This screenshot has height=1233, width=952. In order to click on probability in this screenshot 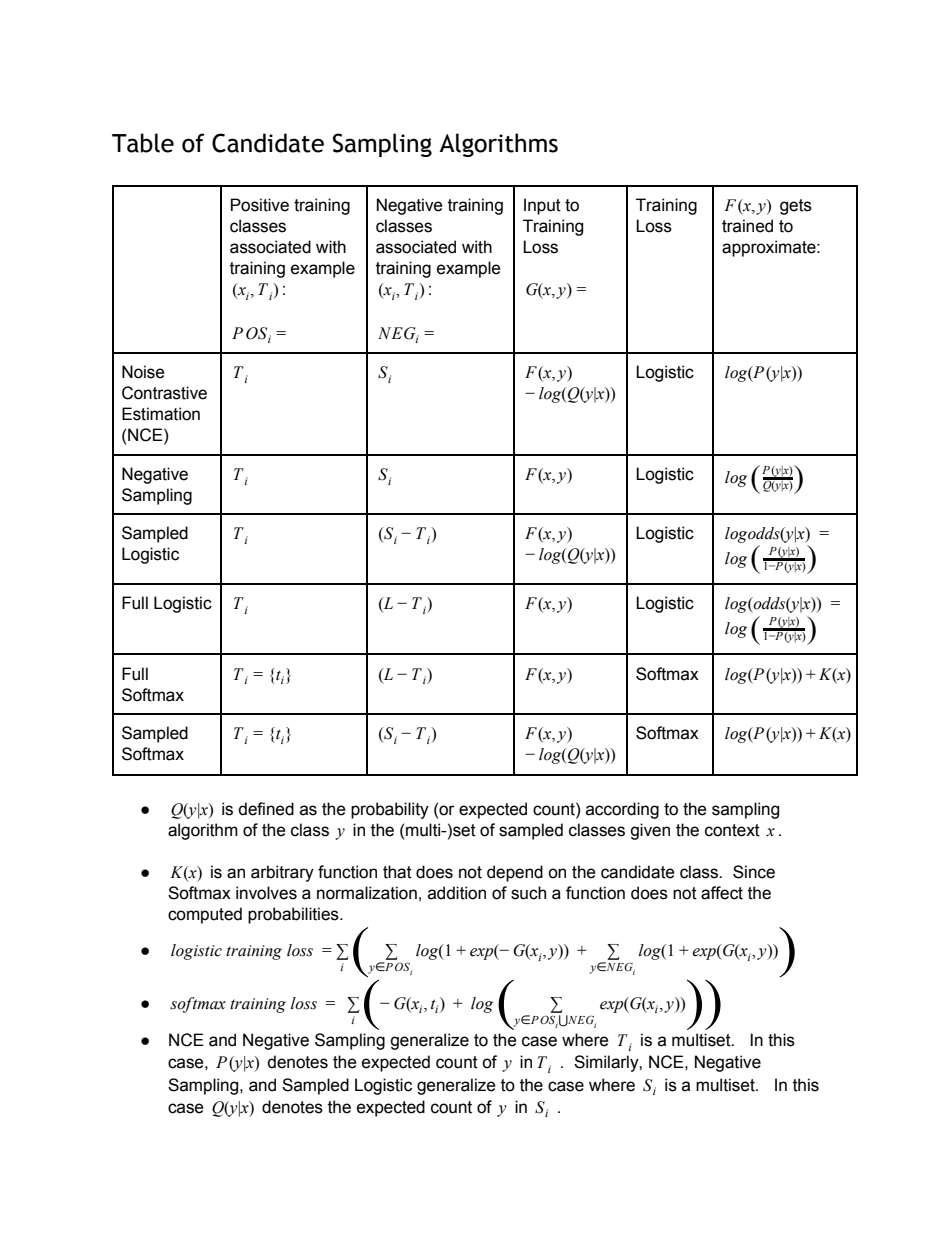, I will do `click(390, 810)`.
